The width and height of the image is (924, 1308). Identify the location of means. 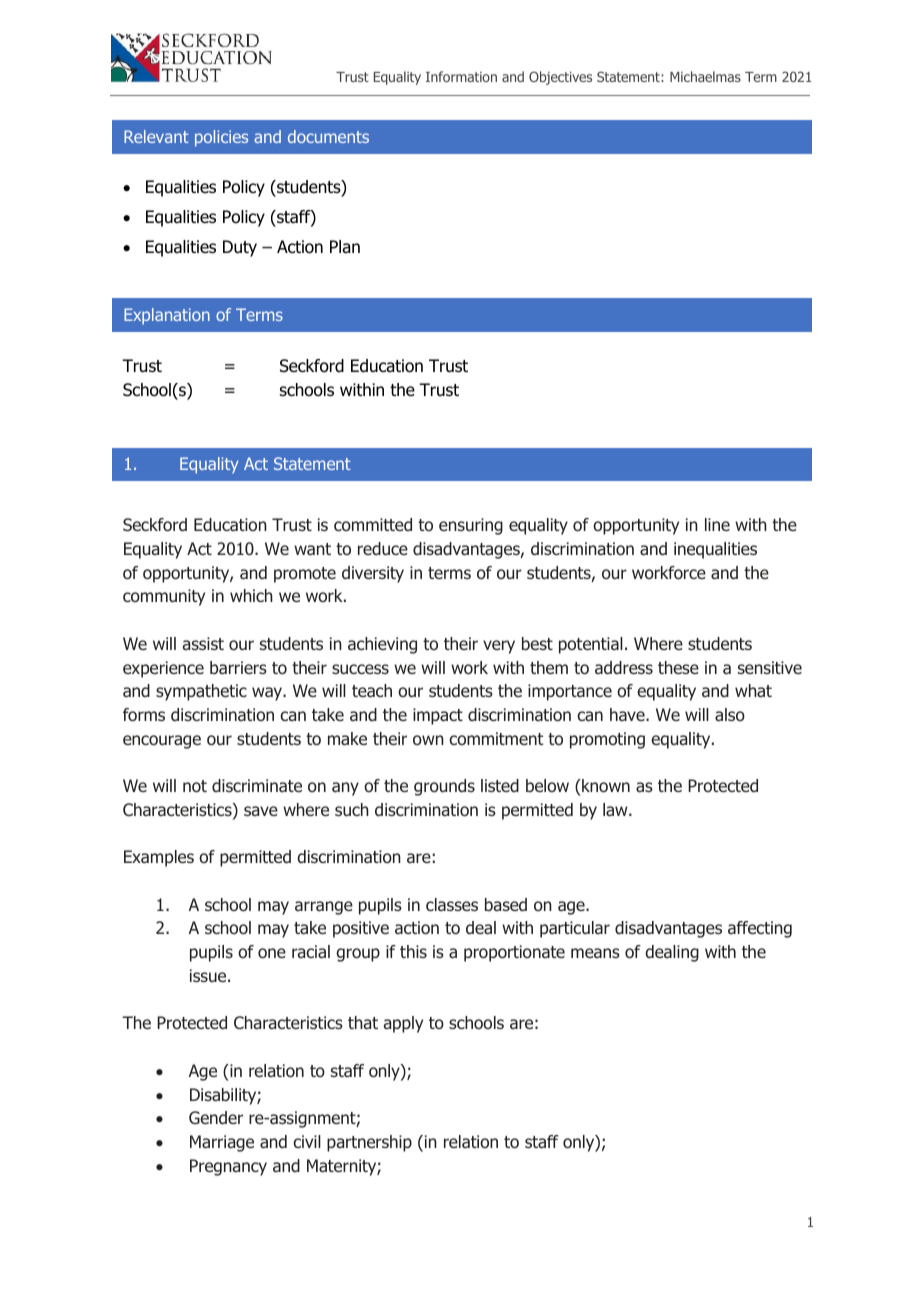
(595, 953).
